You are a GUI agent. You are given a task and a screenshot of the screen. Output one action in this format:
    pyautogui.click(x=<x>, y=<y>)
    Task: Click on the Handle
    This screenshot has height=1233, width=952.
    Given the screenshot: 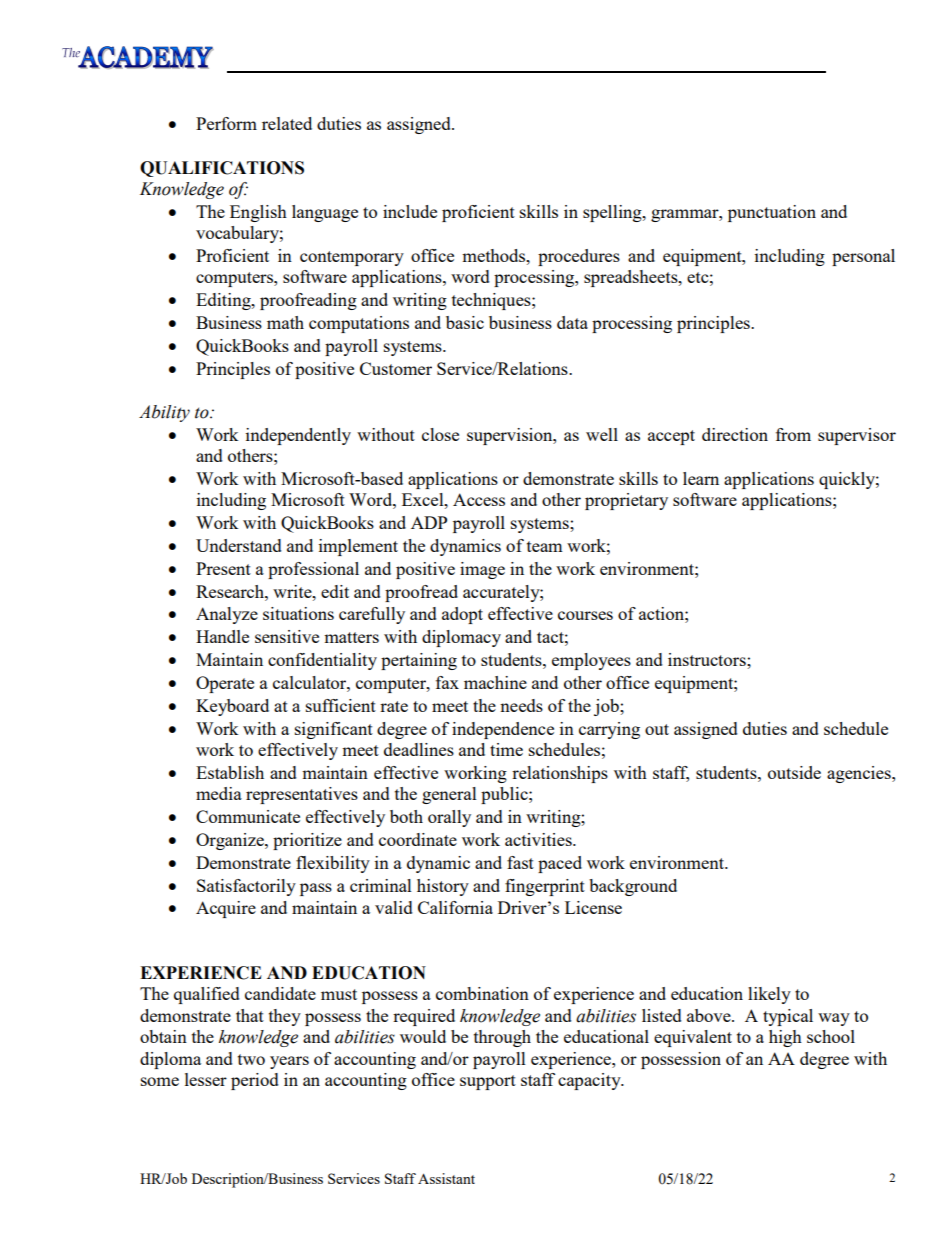 What is the action you would take?
    pyautogui.click(x=222, y=636)
